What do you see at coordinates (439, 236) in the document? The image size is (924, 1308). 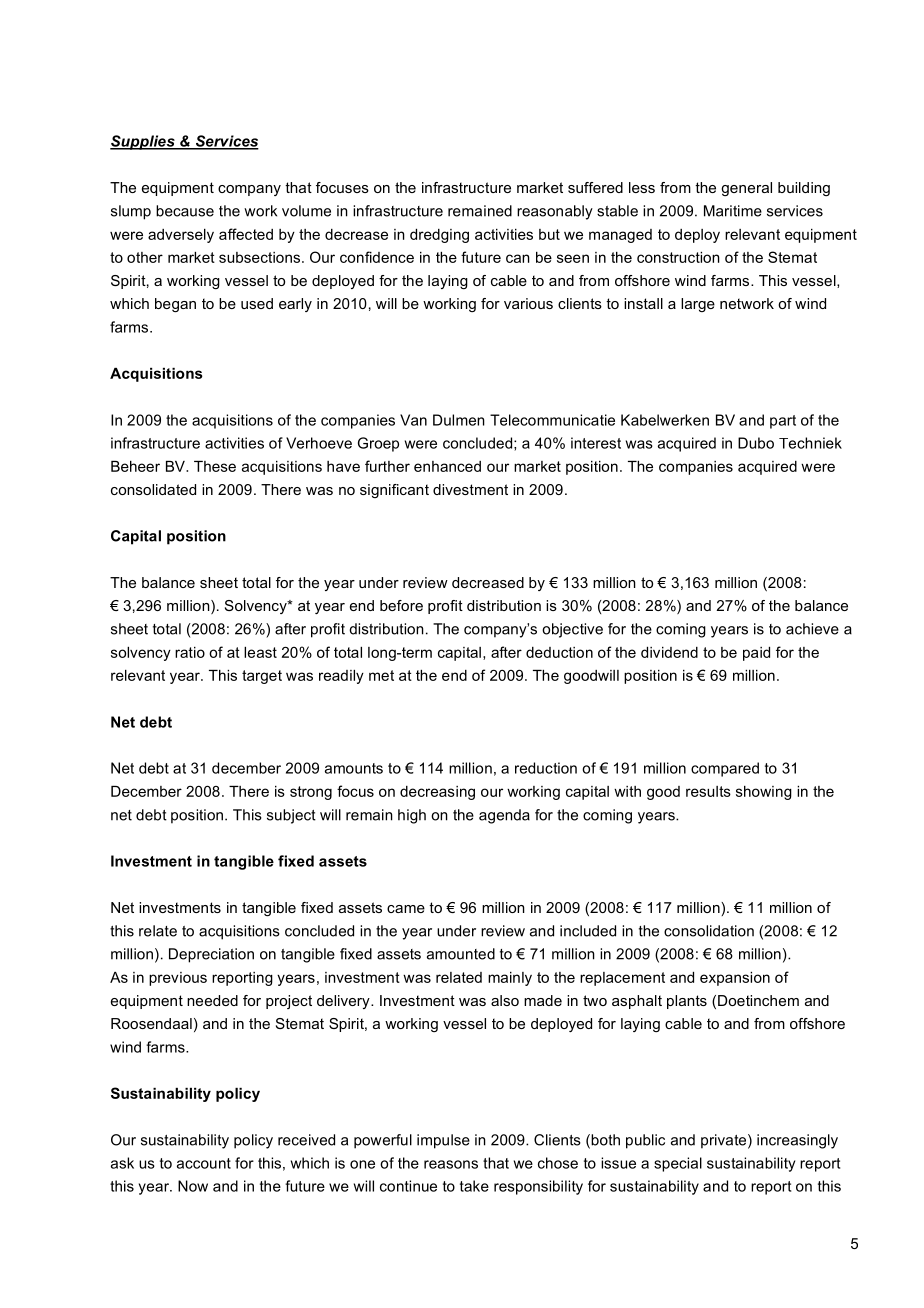 I see `dredging` at bounding box center [439, 236].
